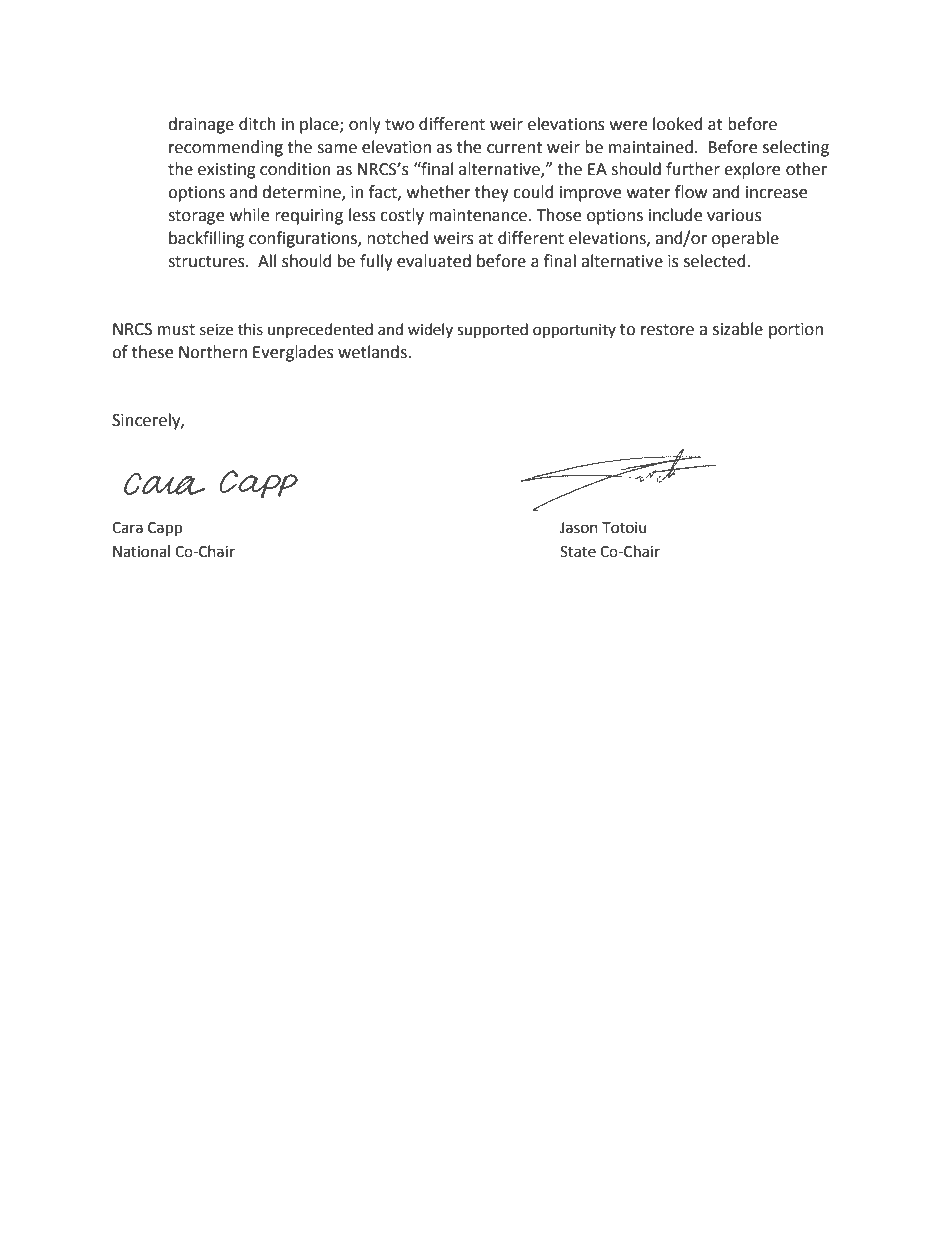 This screenshot has width=952, height=1233. What do you see at coordinates (492, 331) in the screenshot?
I see `supported` at bounding box center [492, 331].
